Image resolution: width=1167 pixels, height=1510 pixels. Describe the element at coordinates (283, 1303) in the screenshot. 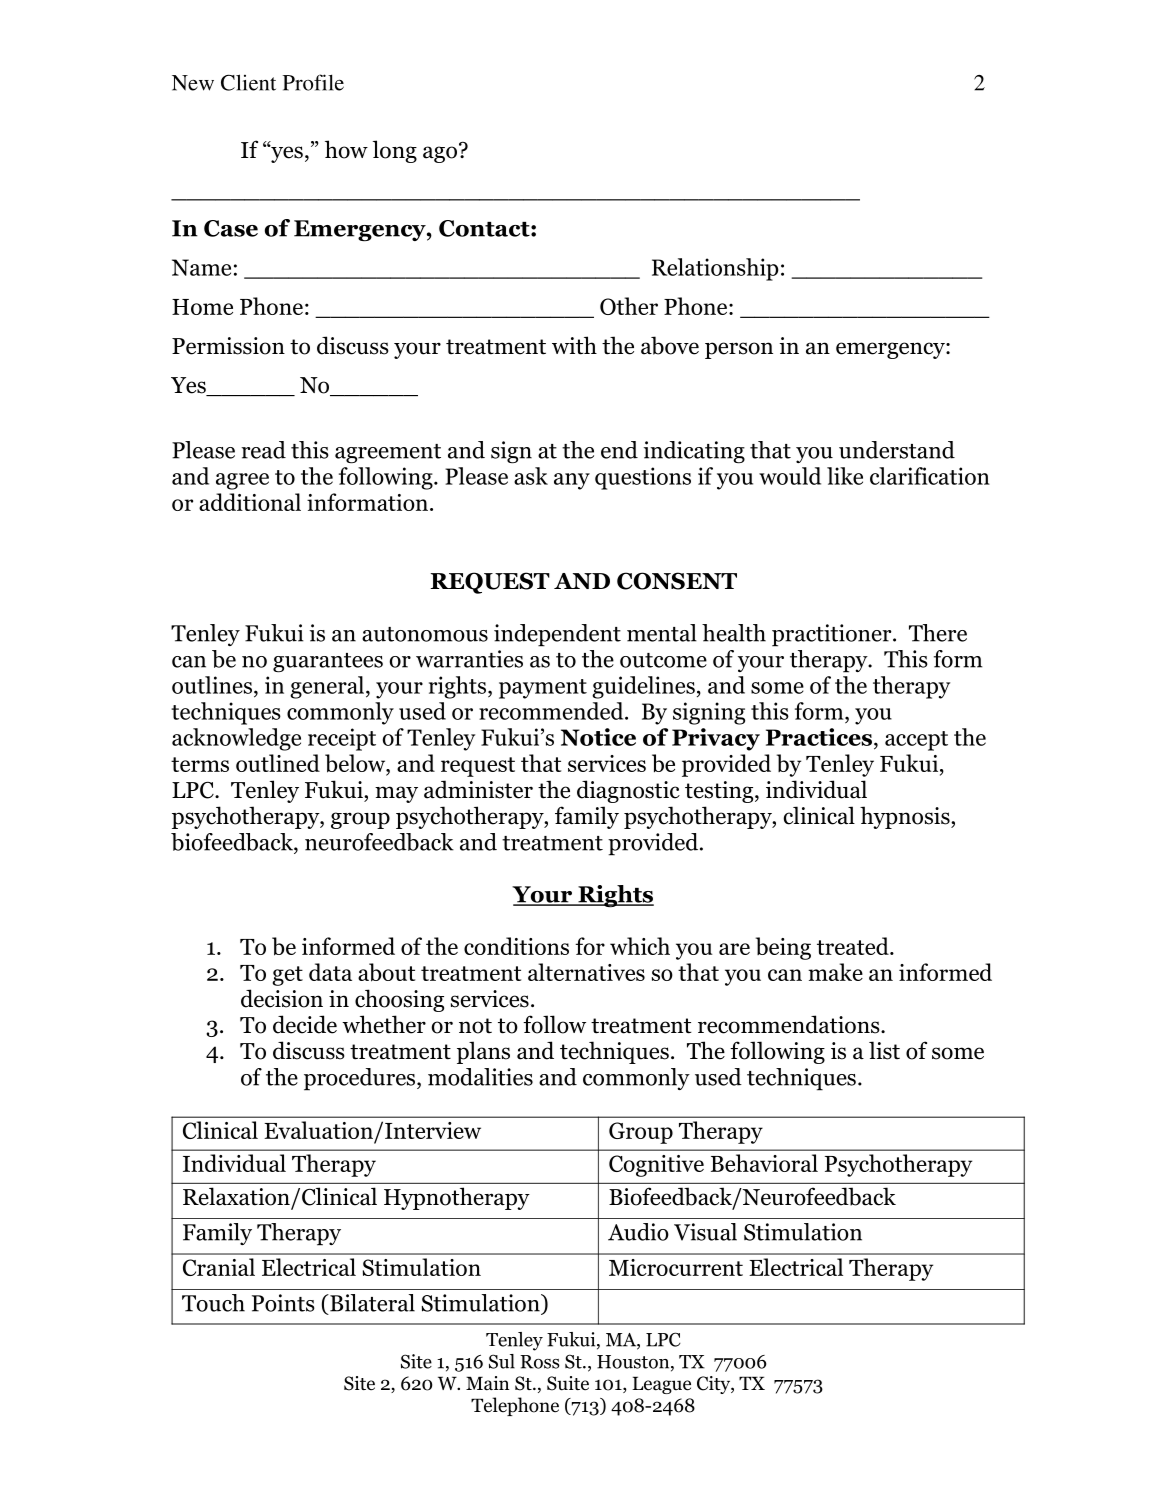

I see `Points` at that location.
